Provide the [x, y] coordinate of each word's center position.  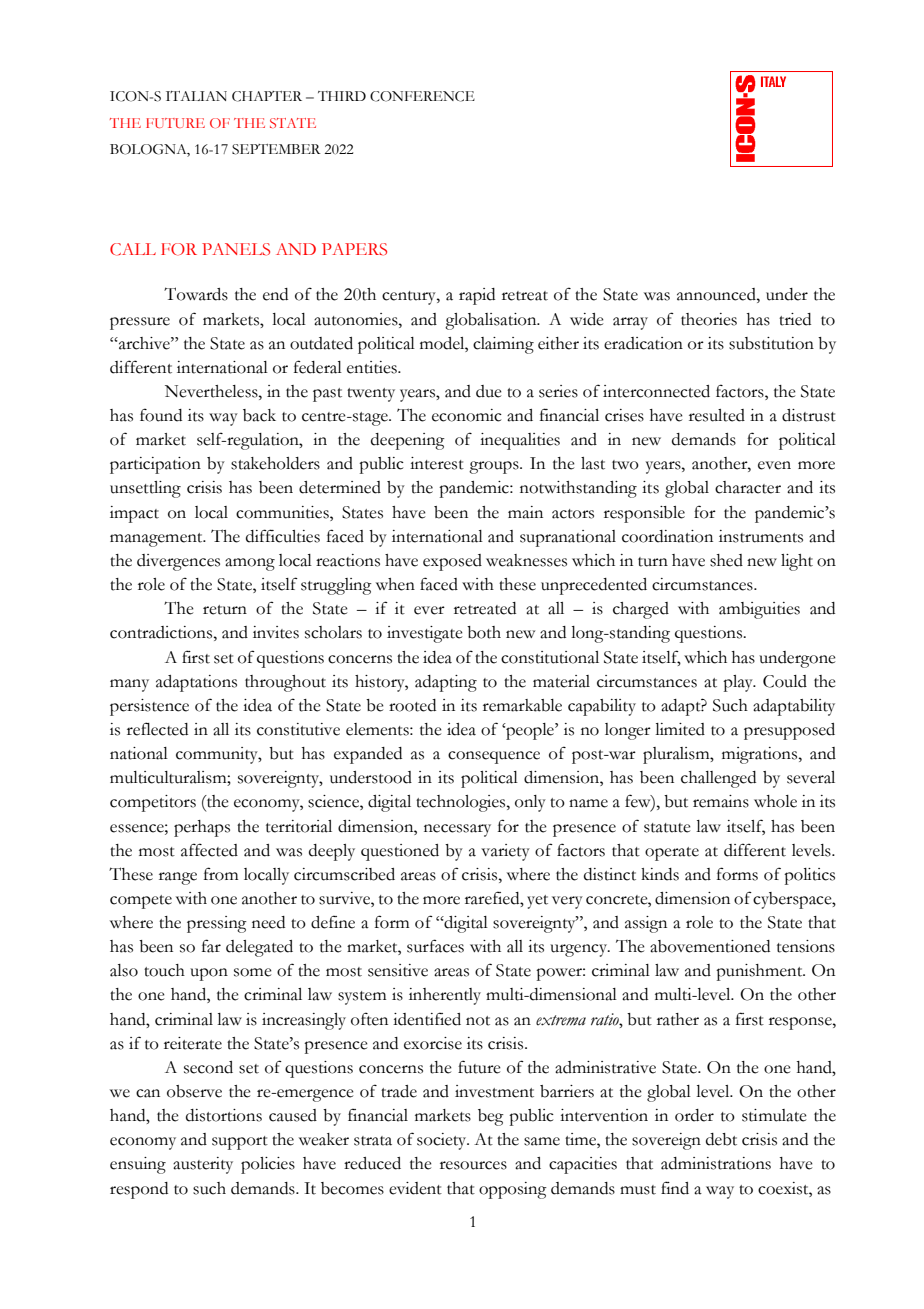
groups [495, 467]
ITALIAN [196, 96]
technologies [462, 803]
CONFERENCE [422, 96]
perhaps [202, 828]
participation [155, 465]
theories [709, 319]
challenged [718, 779]
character [748, 487]
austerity [203, 1165]
